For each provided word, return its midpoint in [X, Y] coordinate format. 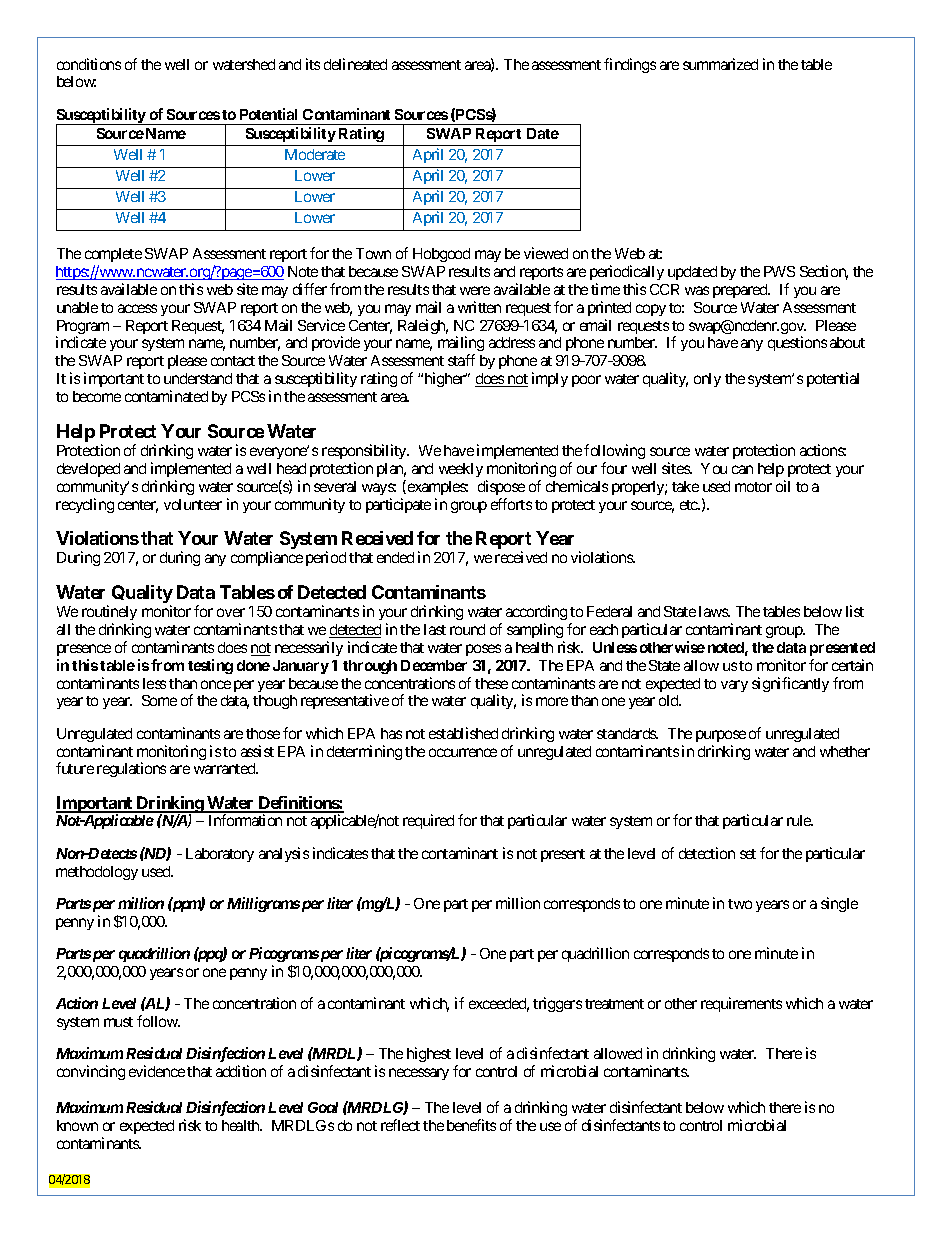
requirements [741, 1004]
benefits [471, 1125]
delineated [355, 64]
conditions [89, 64]
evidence [157, 1071]
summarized [720, 64]
